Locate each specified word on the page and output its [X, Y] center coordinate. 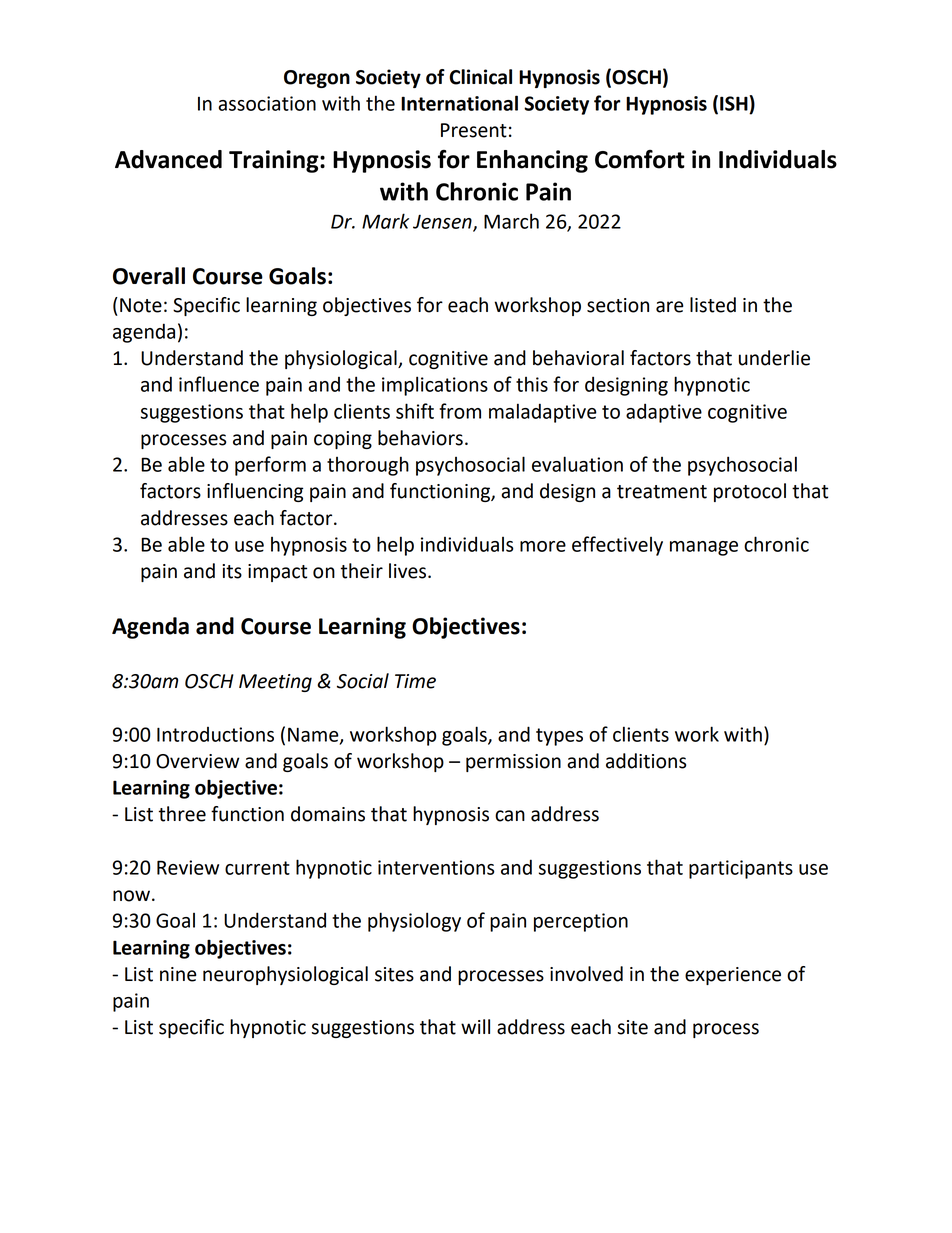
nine [178, 974]
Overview [197, 761]
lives [409, 571]
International [459, 103]
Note [141, 305]
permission [513, 763]
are [669, 307]
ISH [735, 103]
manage [704, 548]
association [267, 103]
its [232, 571]
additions [646, 761]
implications [435, 386]
